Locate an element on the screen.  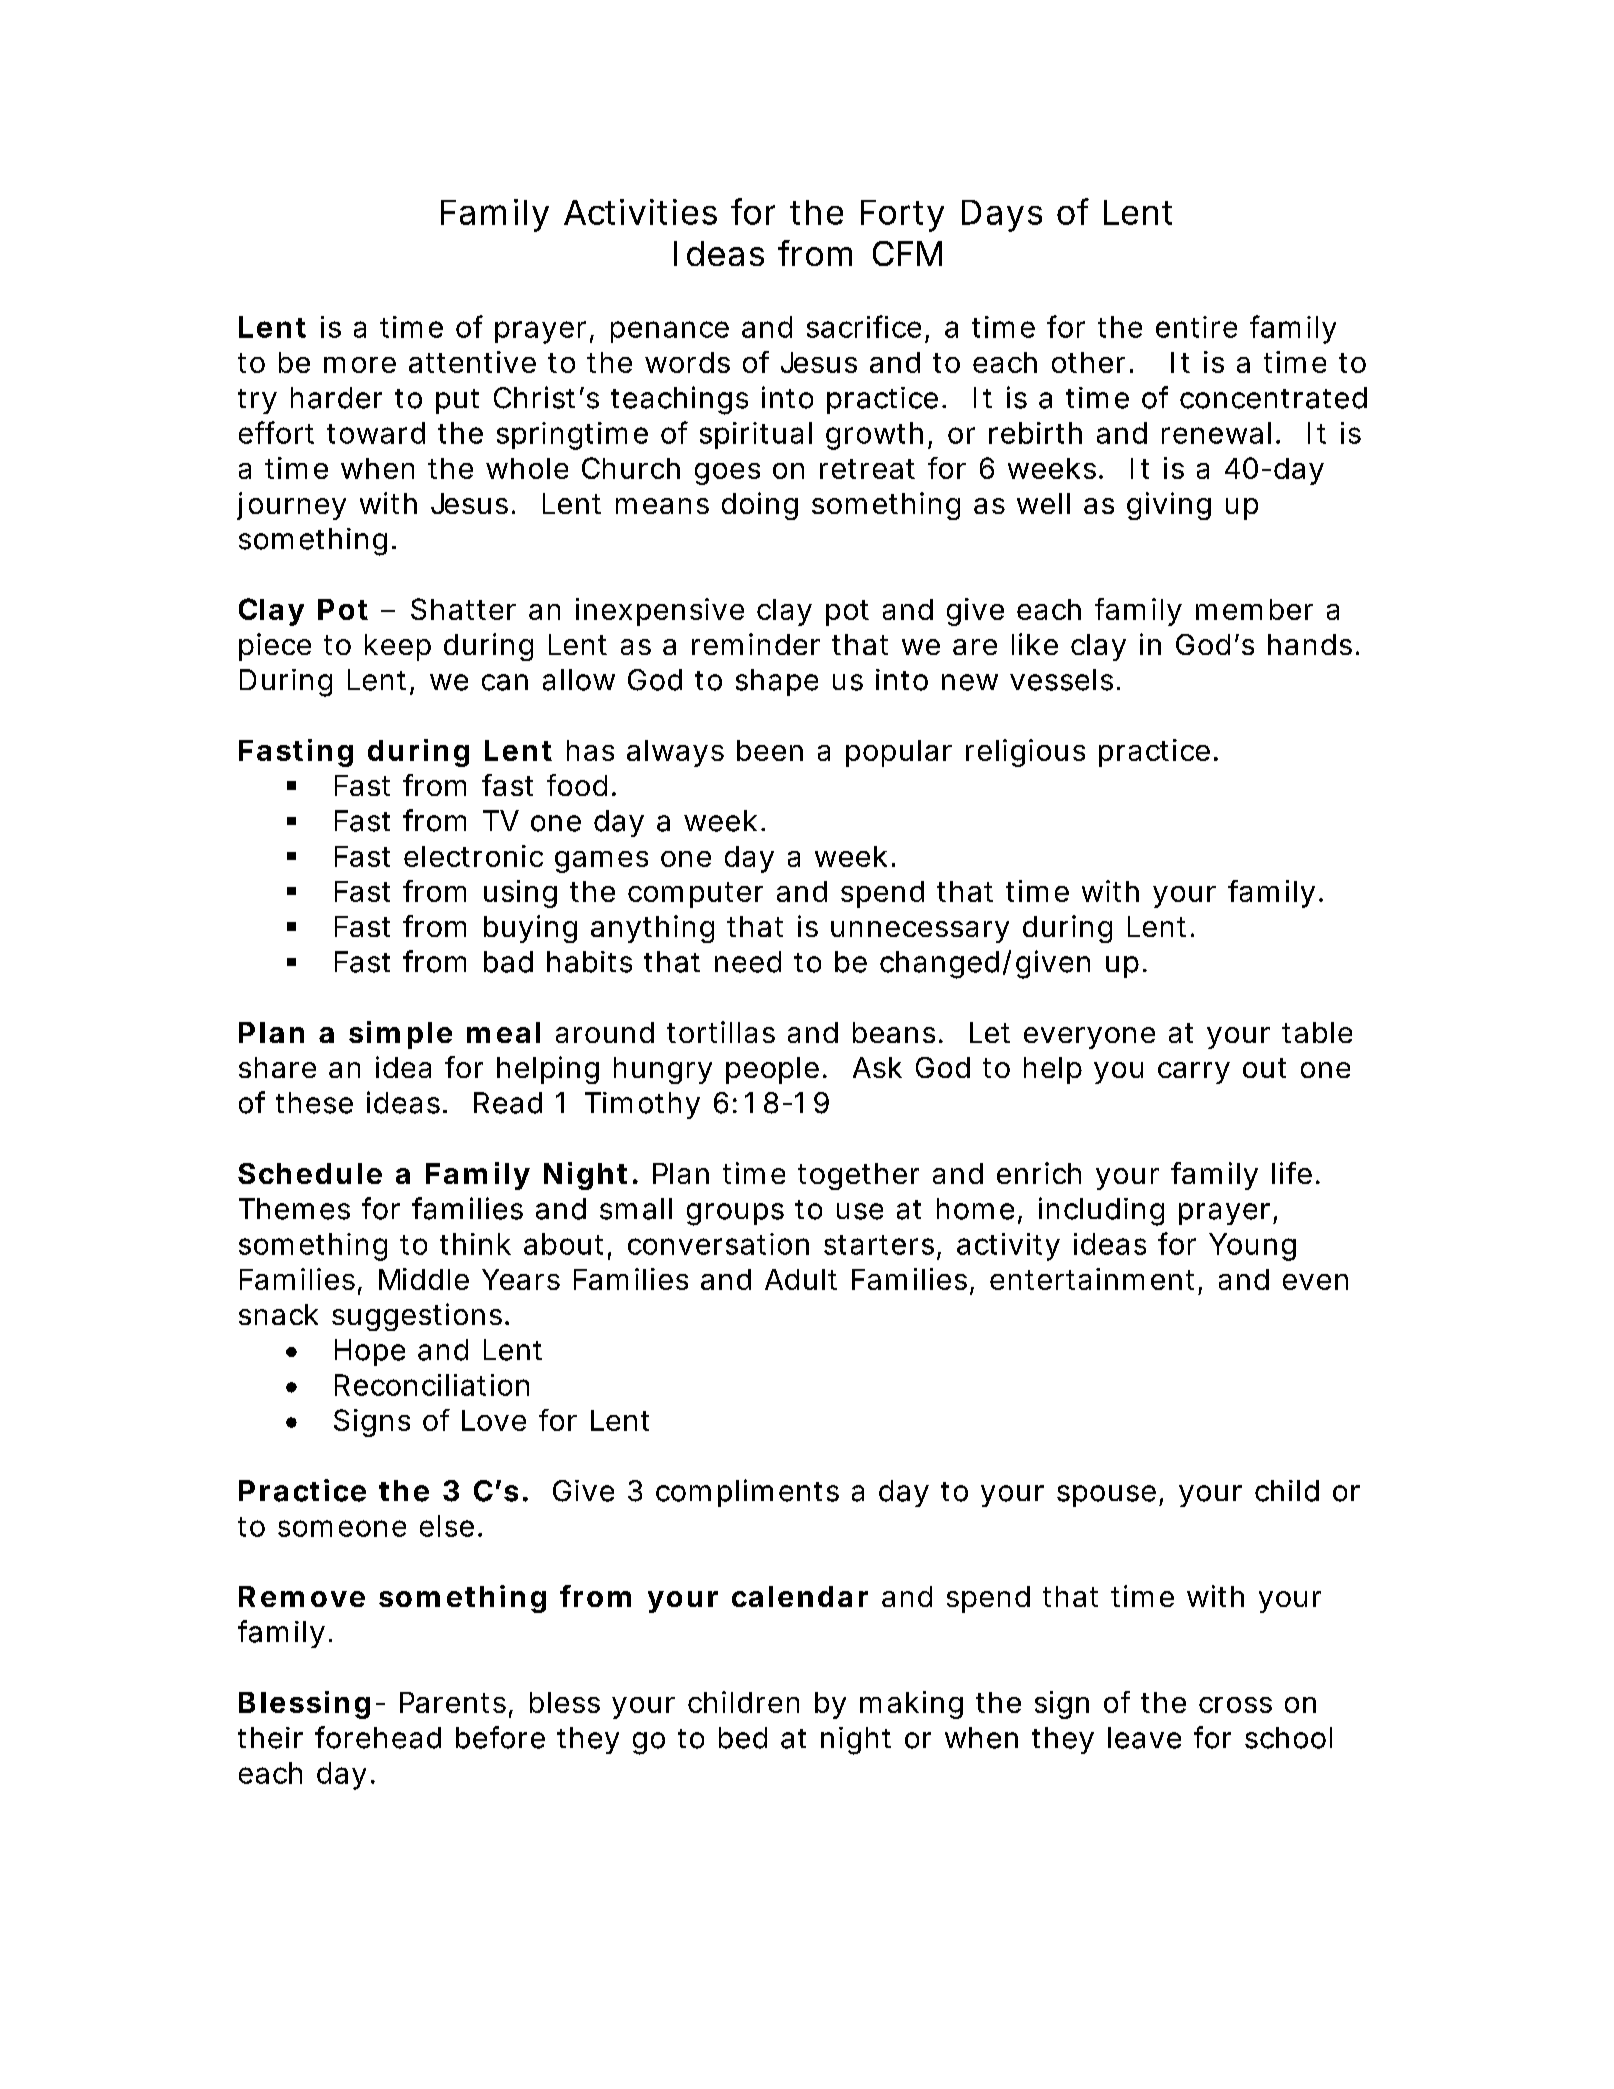
member is located at coordinates (1254, 609).
